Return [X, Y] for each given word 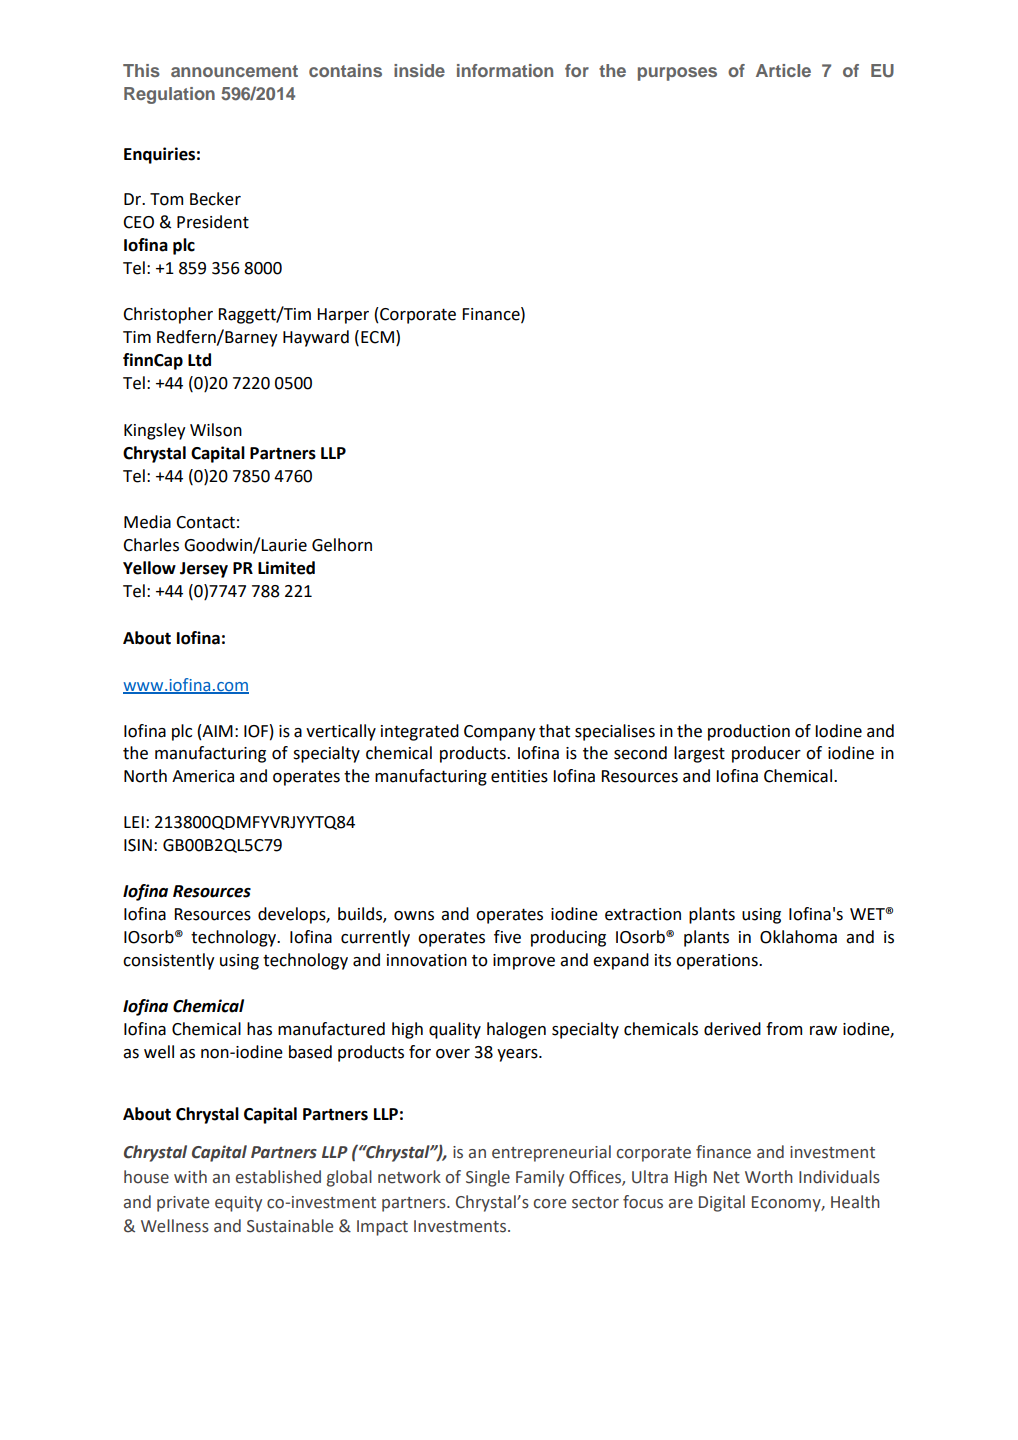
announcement [234, 71]
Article [783, 70]
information [505, 70]
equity [238, 1204]
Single [488, 1178]
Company [500, 733]
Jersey [204, 570]
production [749, 732]
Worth [769, 1177]
